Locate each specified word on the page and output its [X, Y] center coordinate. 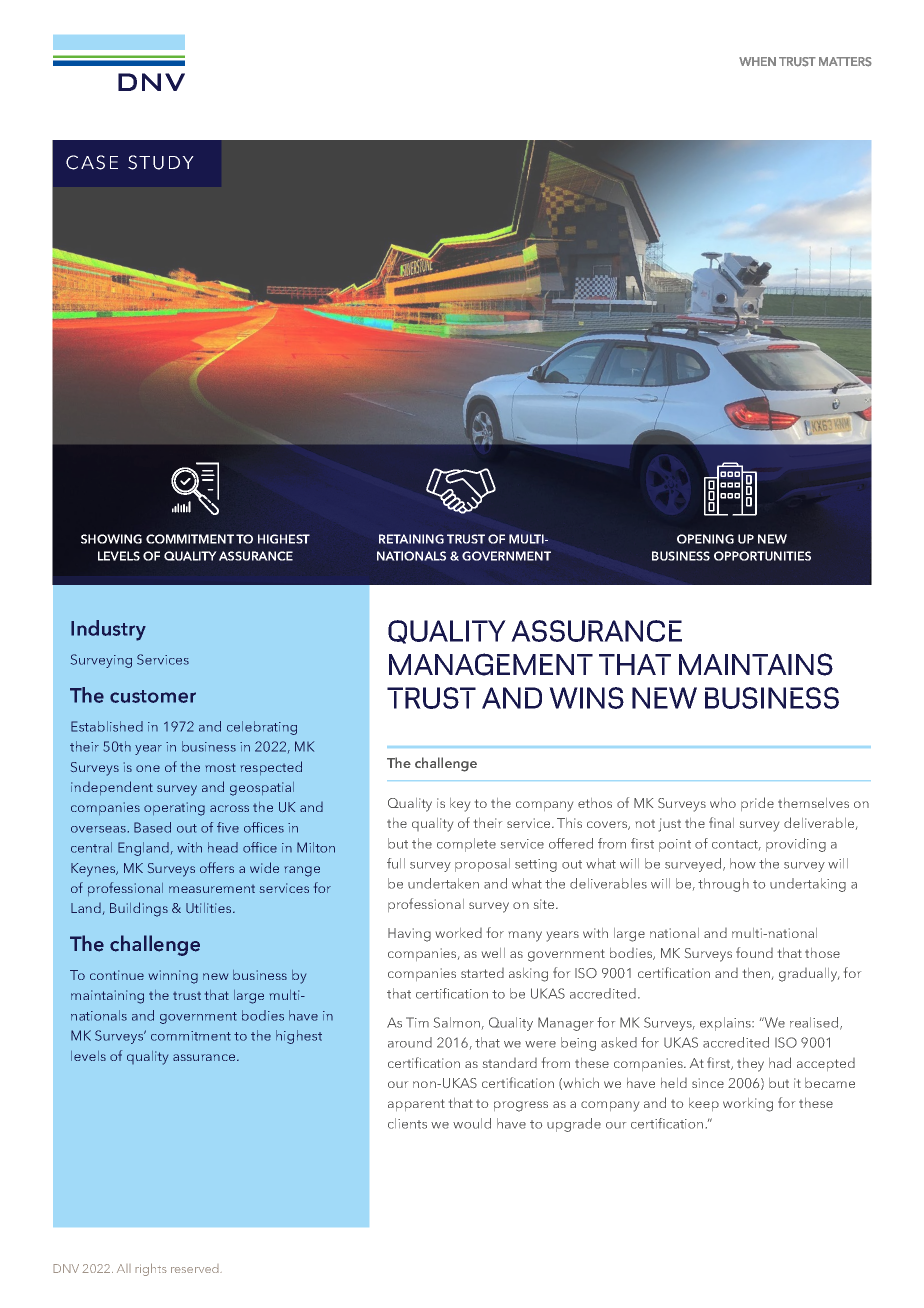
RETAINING [411, 539]
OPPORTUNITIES [762, 556]
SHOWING [111, 539]
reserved [196, 1268]
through [723, 885]
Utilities [210, 908]
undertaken [443, 883]
